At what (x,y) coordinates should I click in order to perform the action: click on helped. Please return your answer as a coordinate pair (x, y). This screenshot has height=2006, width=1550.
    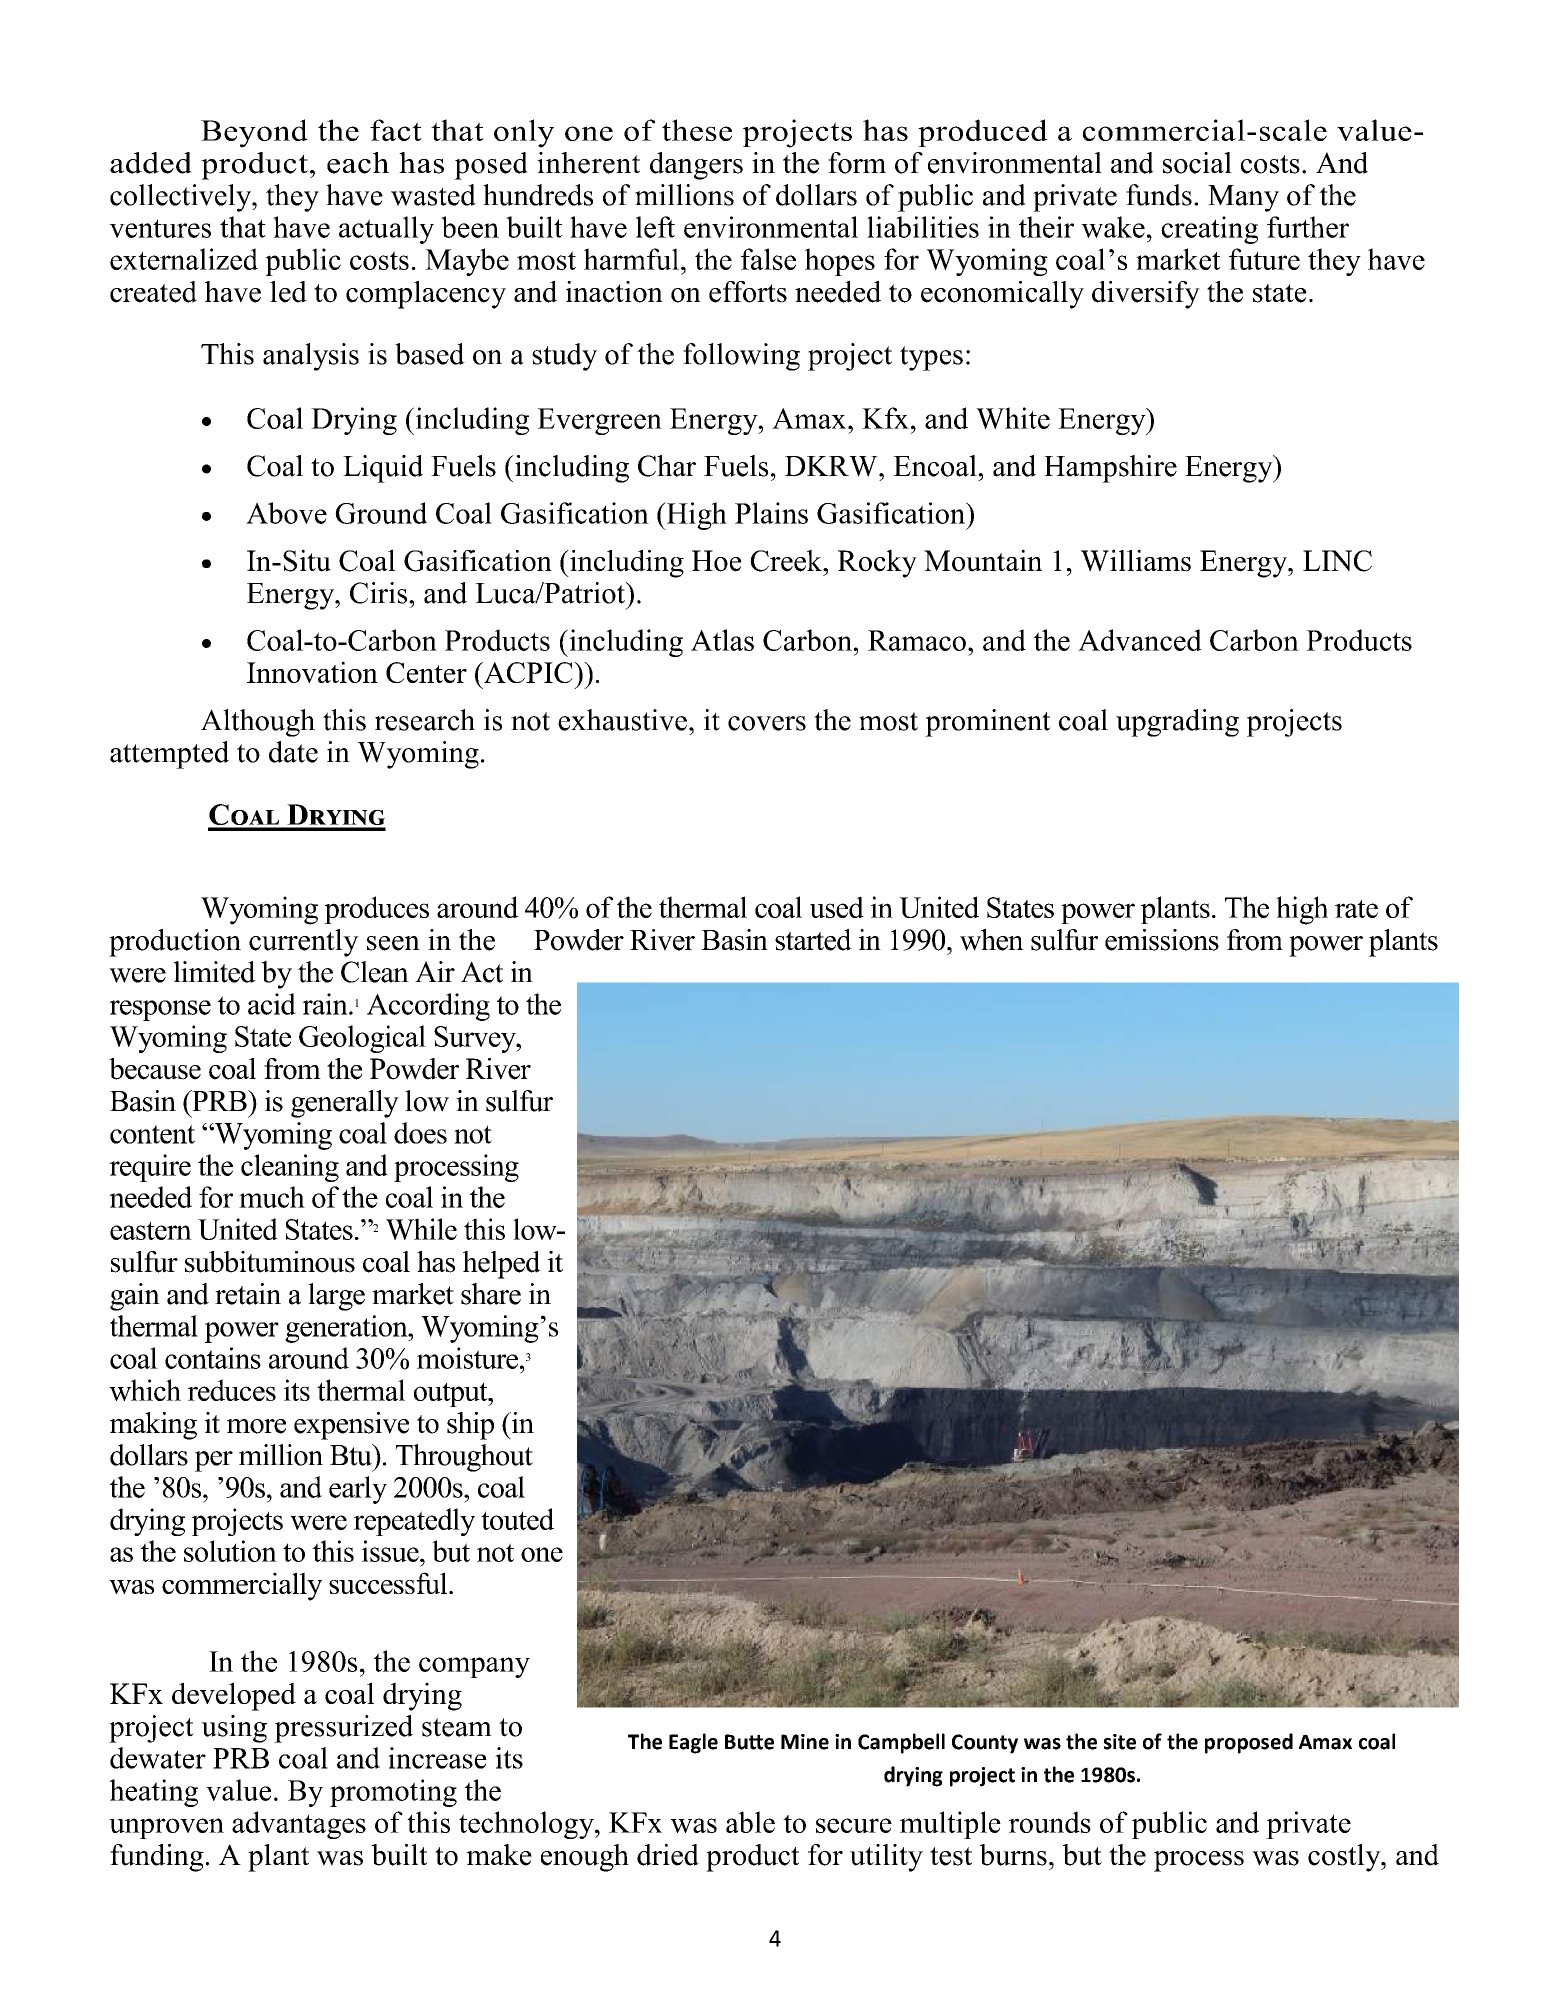
    Looking at the image, I should click on (502, 1265).
